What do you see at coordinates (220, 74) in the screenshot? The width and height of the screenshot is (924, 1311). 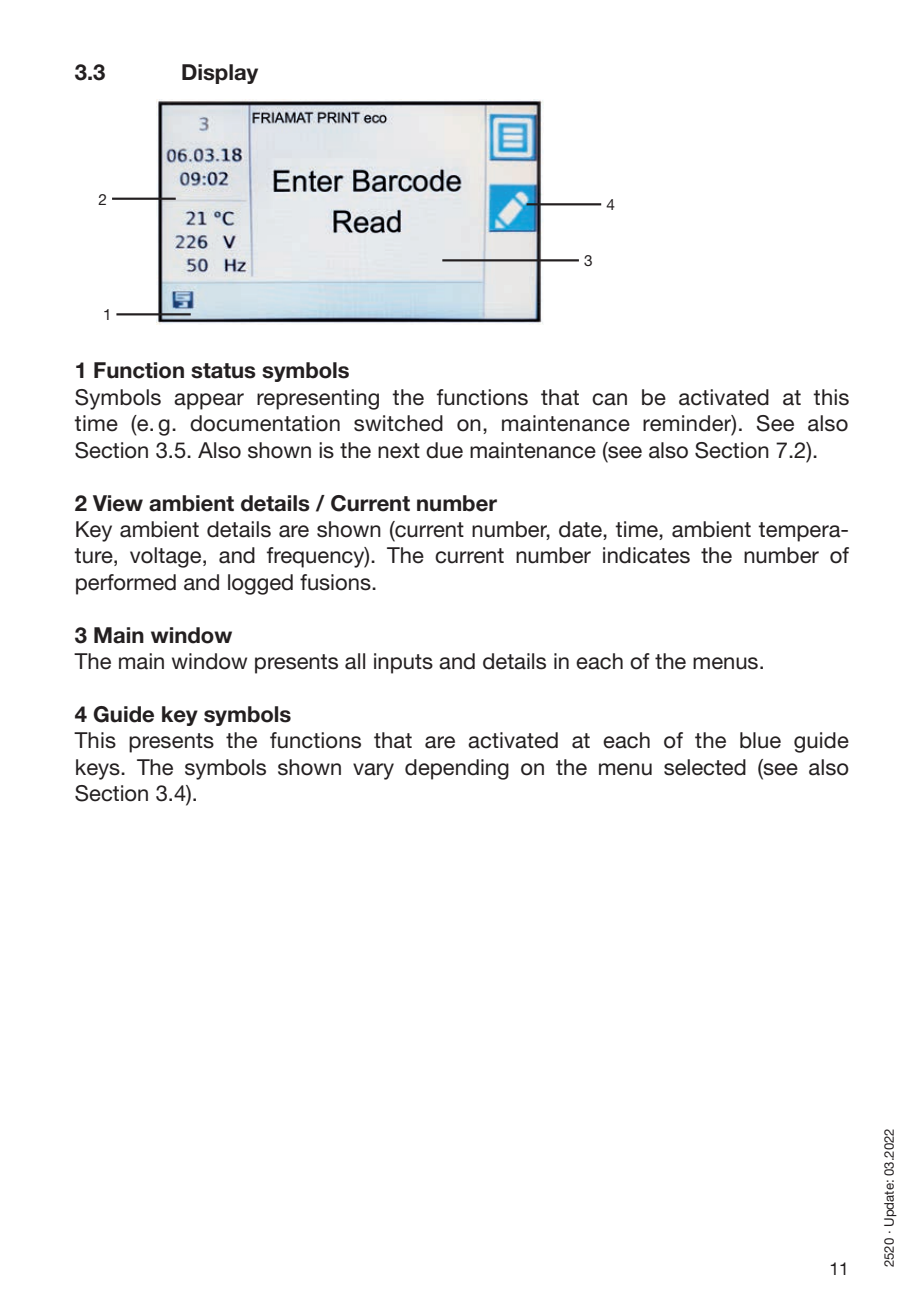 I see `Display` at bounding box center [220, 74].
